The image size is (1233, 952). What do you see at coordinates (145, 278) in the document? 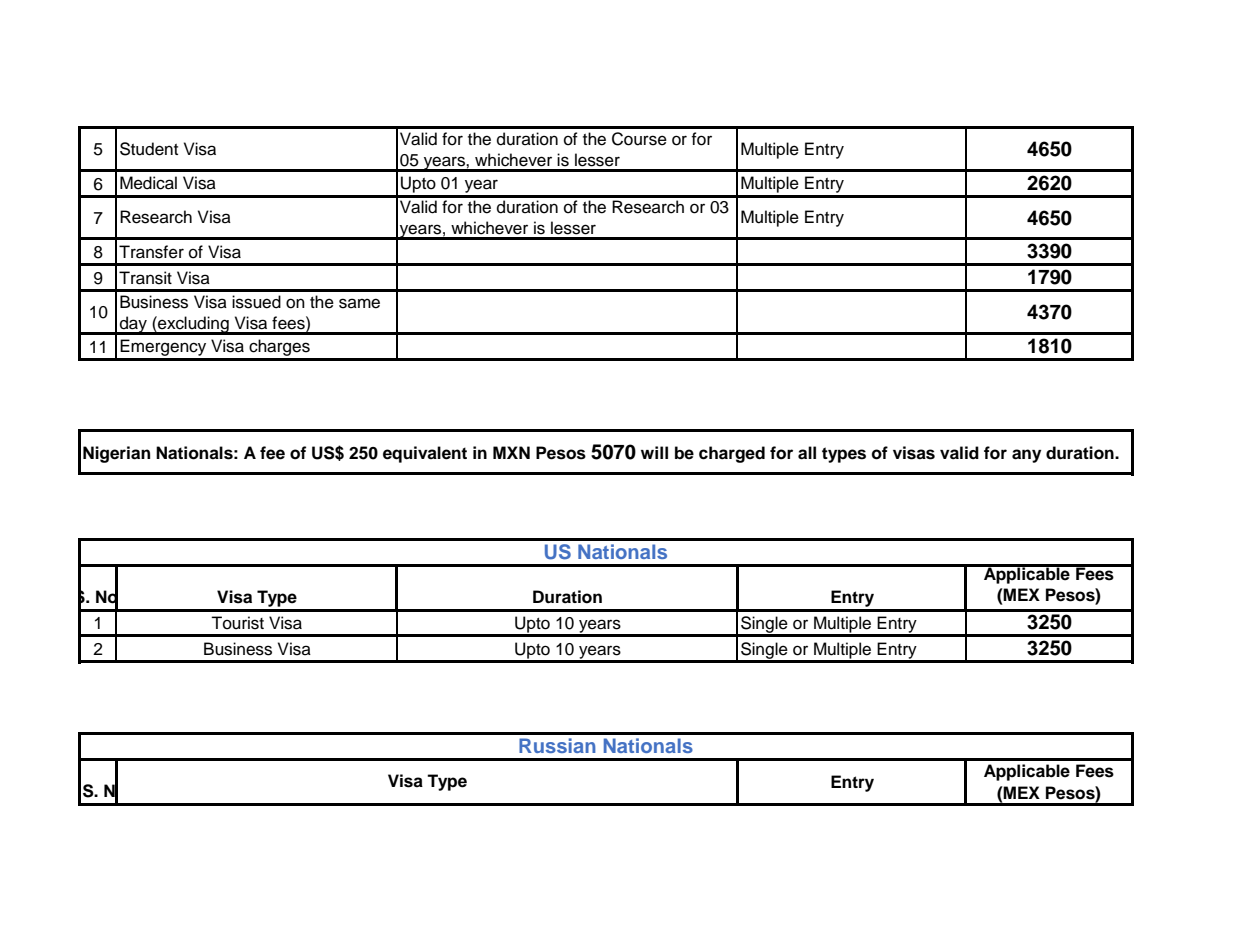
I see `Transit` at bounding box center [145, 278].
